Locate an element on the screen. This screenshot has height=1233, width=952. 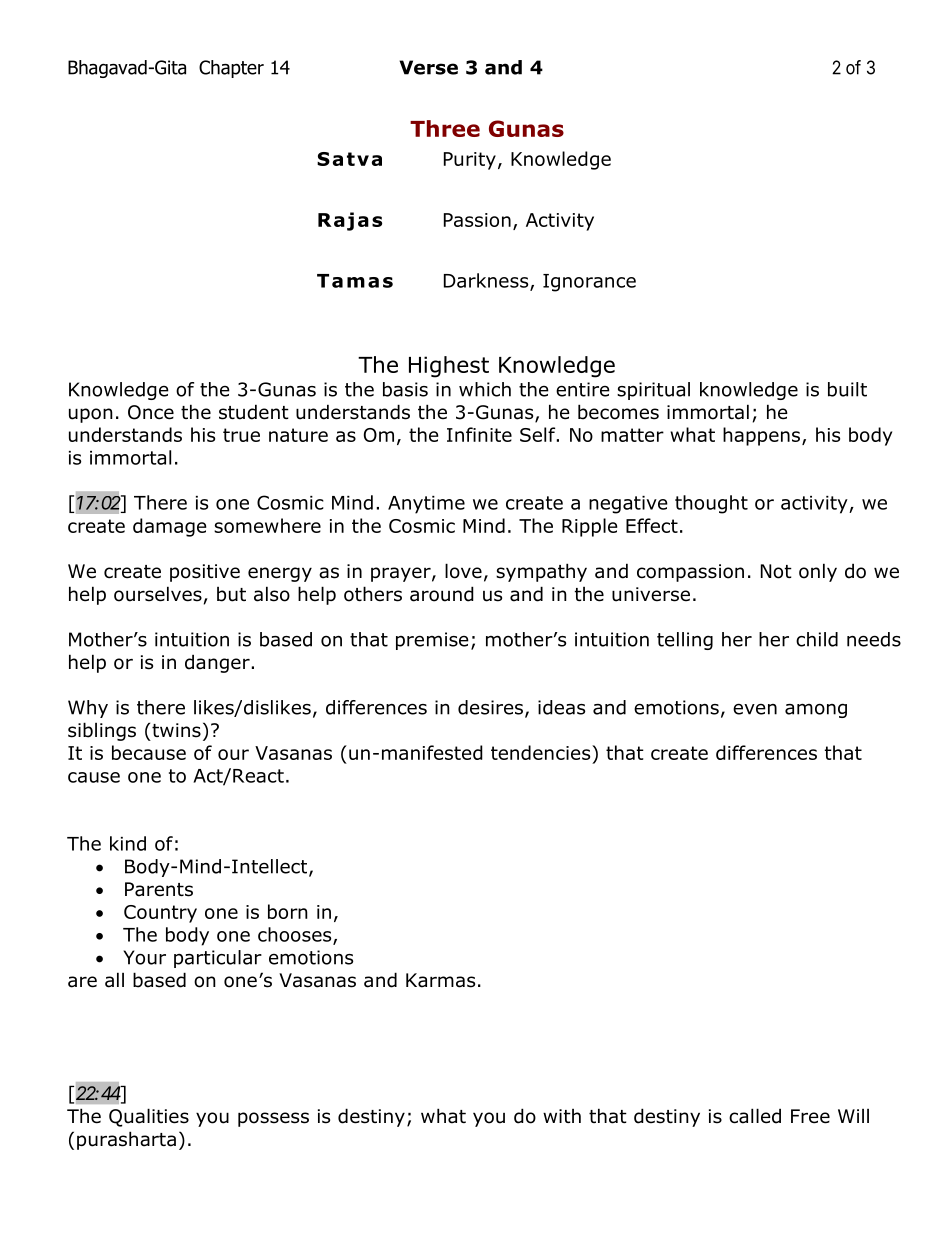
happens is located at coordinates (763, 436).
